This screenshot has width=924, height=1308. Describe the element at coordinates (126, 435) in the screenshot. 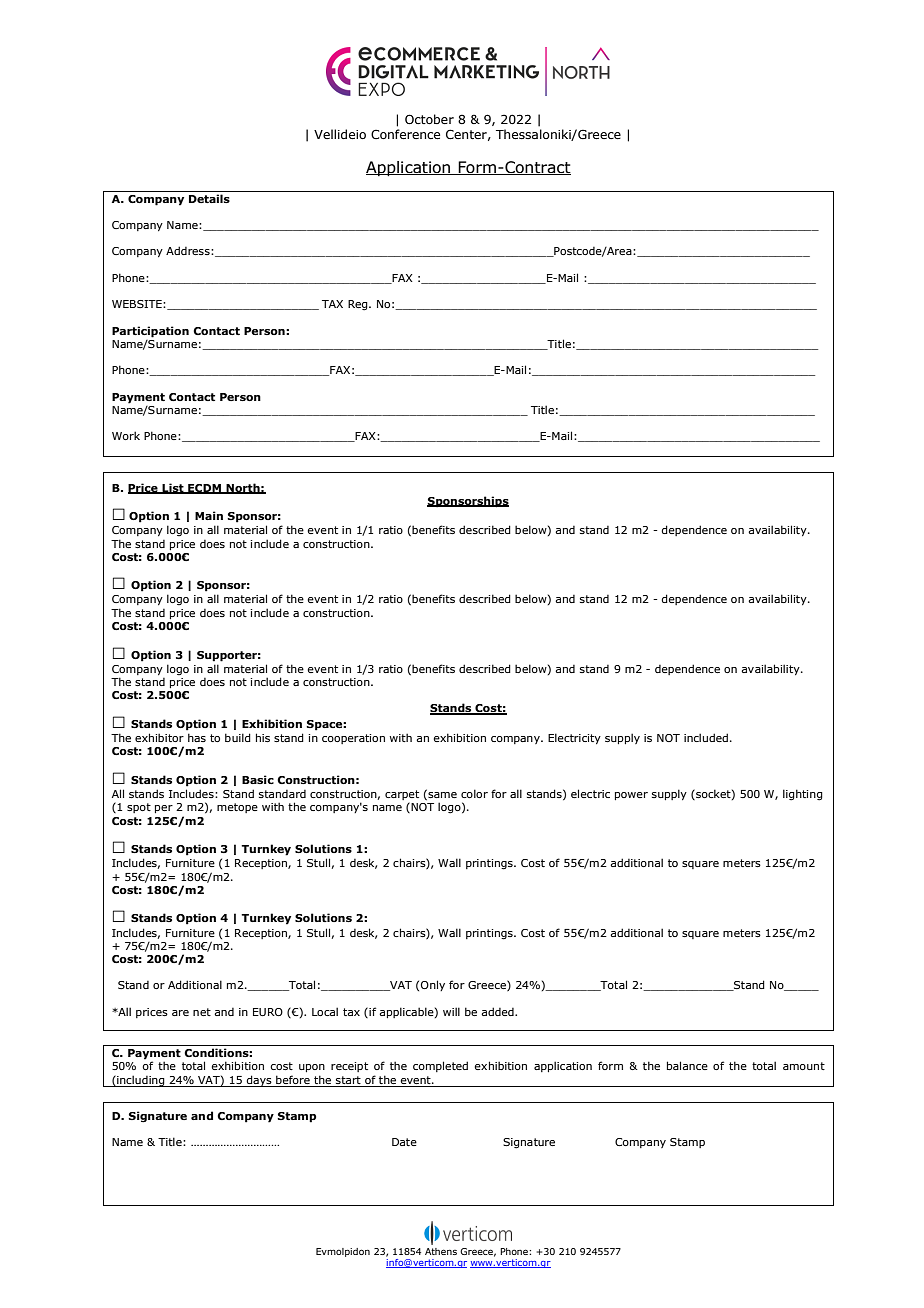

I see `Work` at that location.
